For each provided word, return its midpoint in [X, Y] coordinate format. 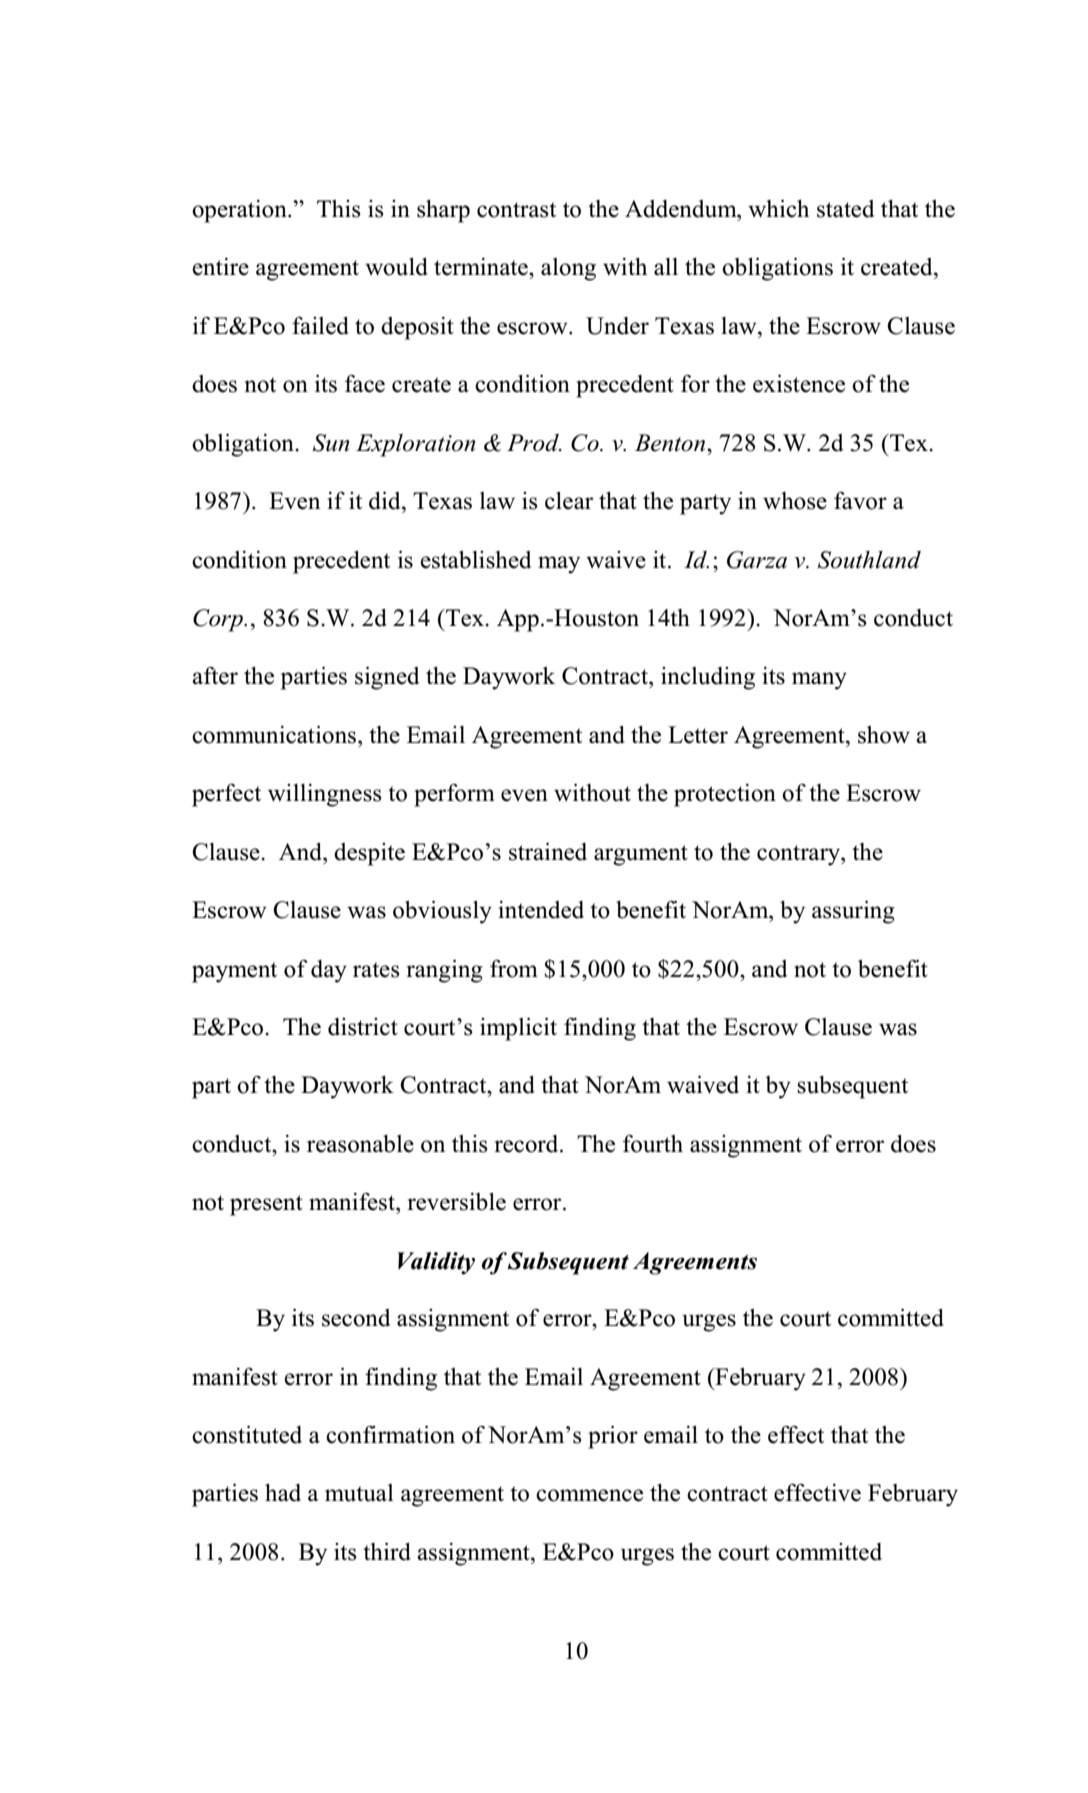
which [778, 209]
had [283, 1493]
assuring [853, 912]
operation [240, 211]
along [568, 269]
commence [589, 1495]
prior [613, 1437]
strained [548, 852]
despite [369, 854]
